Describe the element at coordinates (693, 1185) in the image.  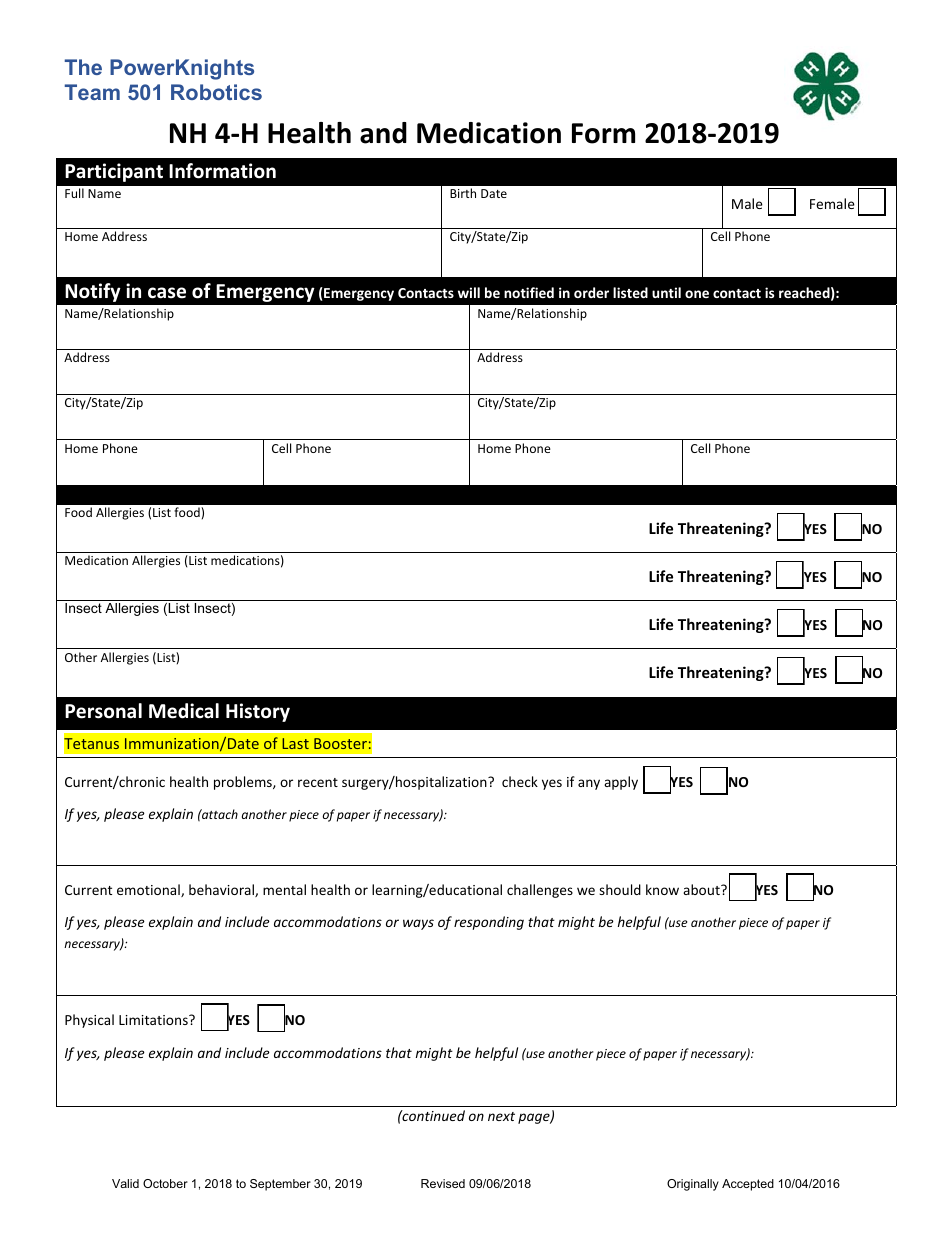
I see `Originally` at that location.
